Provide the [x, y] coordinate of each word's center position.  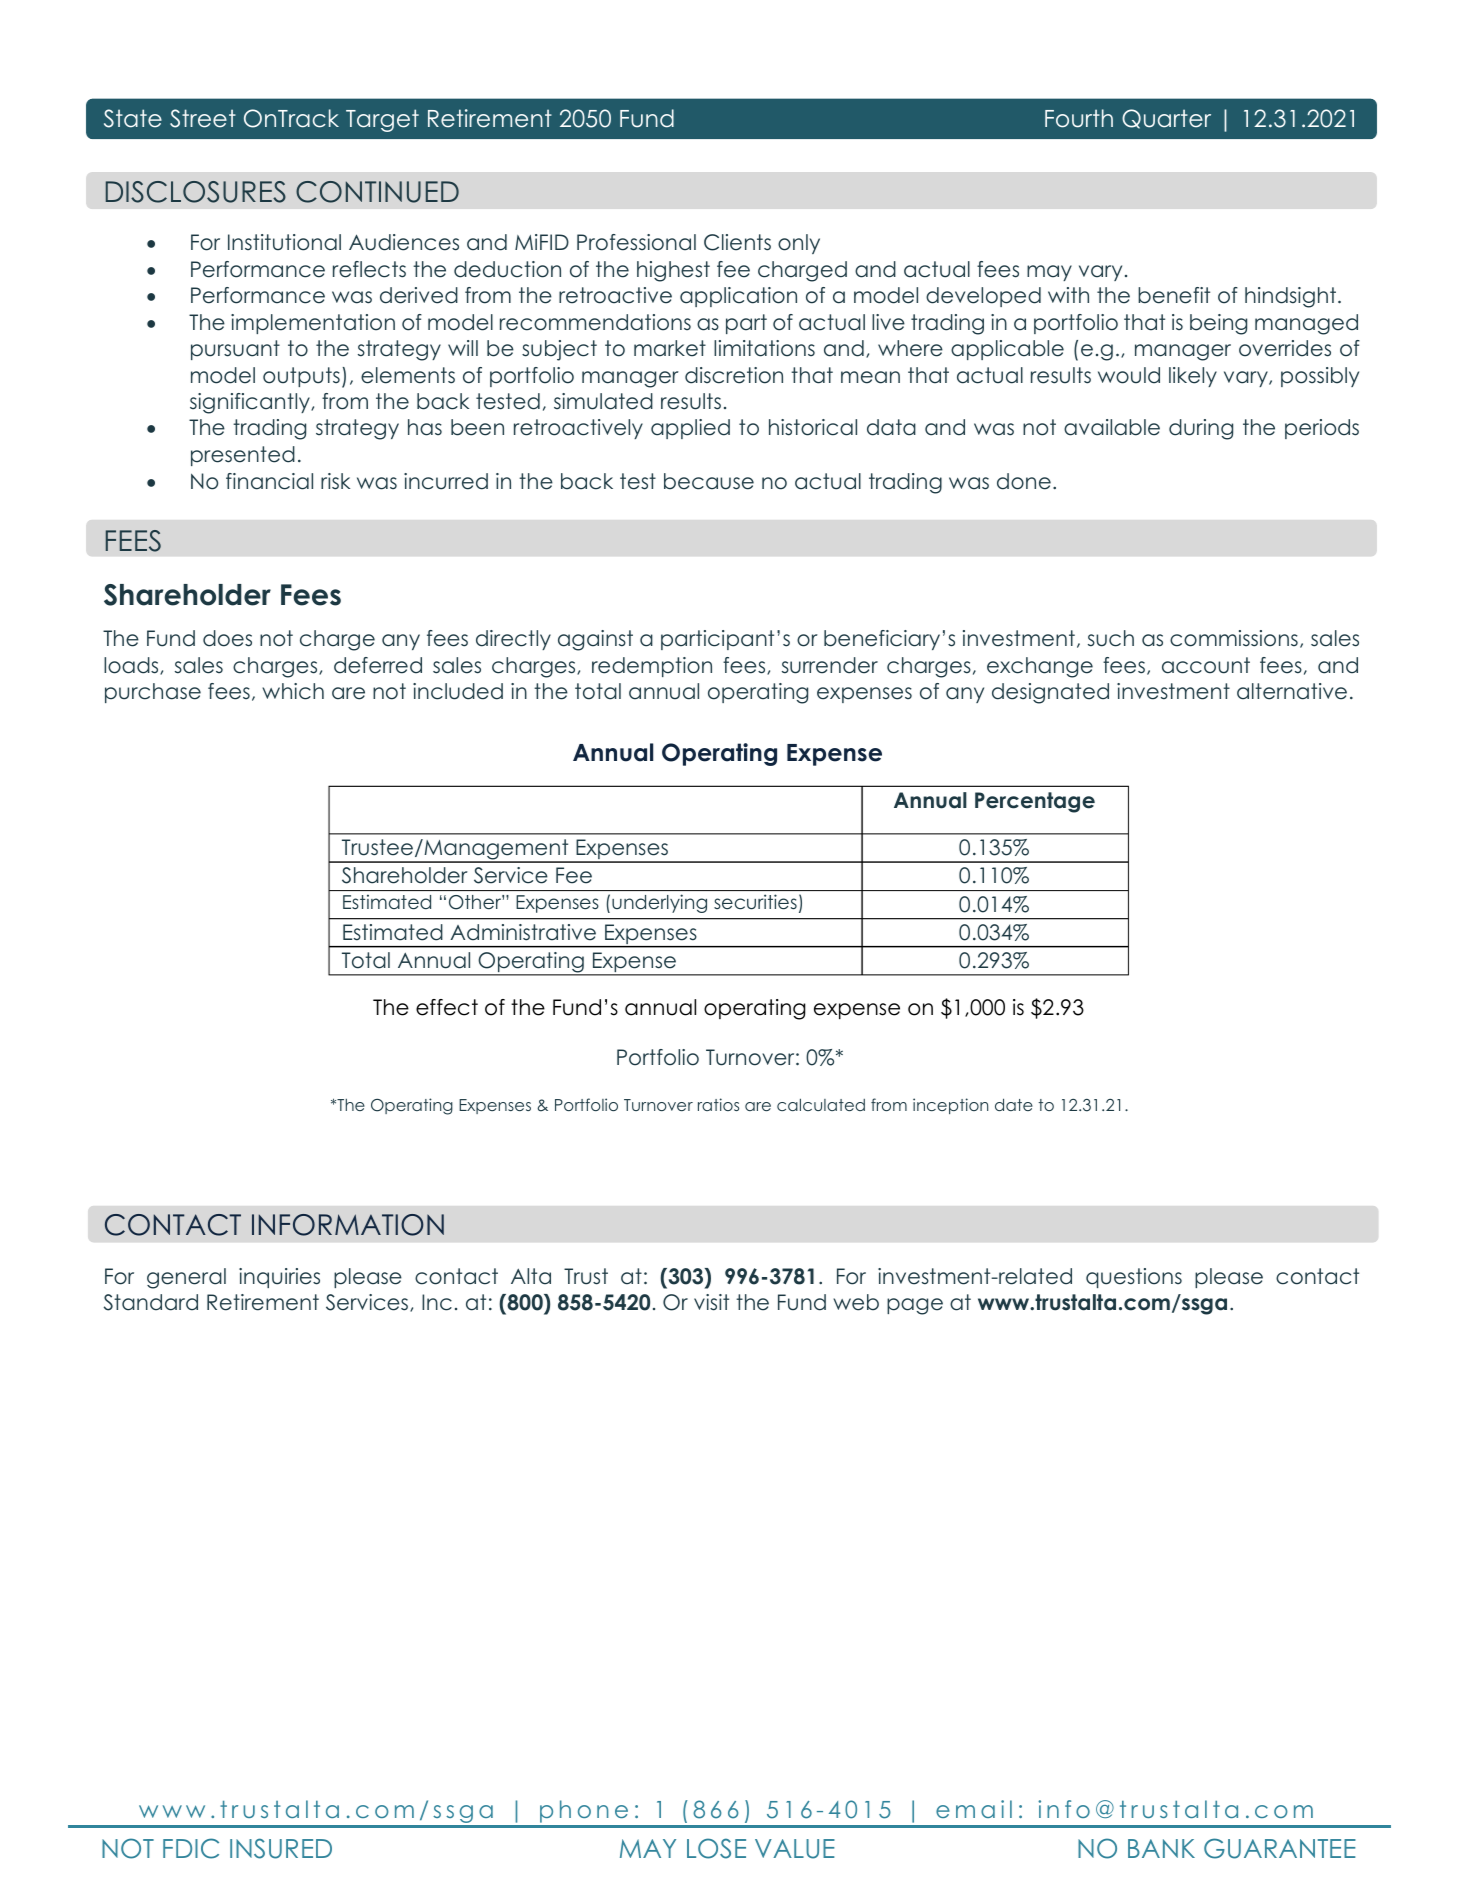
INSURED [281, 1848]
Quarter [1166, 119]
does [227, 638]
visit [711, 1302]
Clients [737, 242]
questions [1134, 1278]
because [709, 481]
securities [755, 902]
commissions [1234, 638]
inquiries [279, 1278]
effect [447, 1007]
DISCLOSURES [196, 192]
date [1014, 1104]
